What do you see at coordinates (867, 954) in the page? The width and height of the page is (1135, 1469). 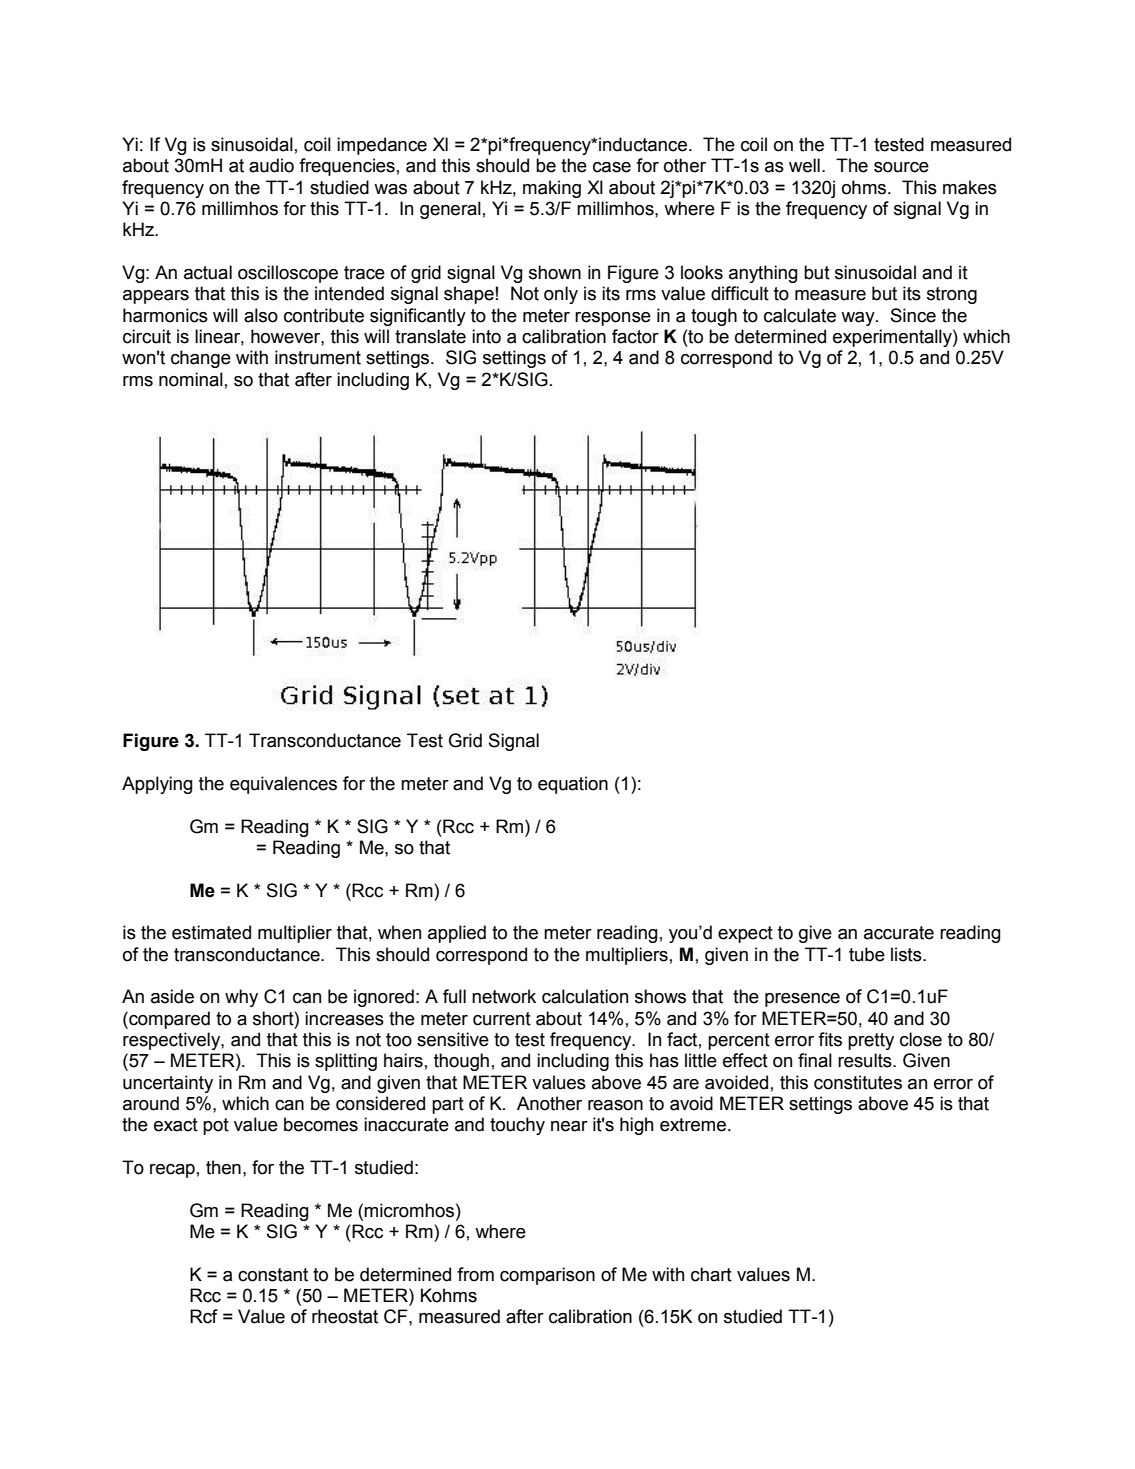 I see `tube` at bounding box center [867, 954].
